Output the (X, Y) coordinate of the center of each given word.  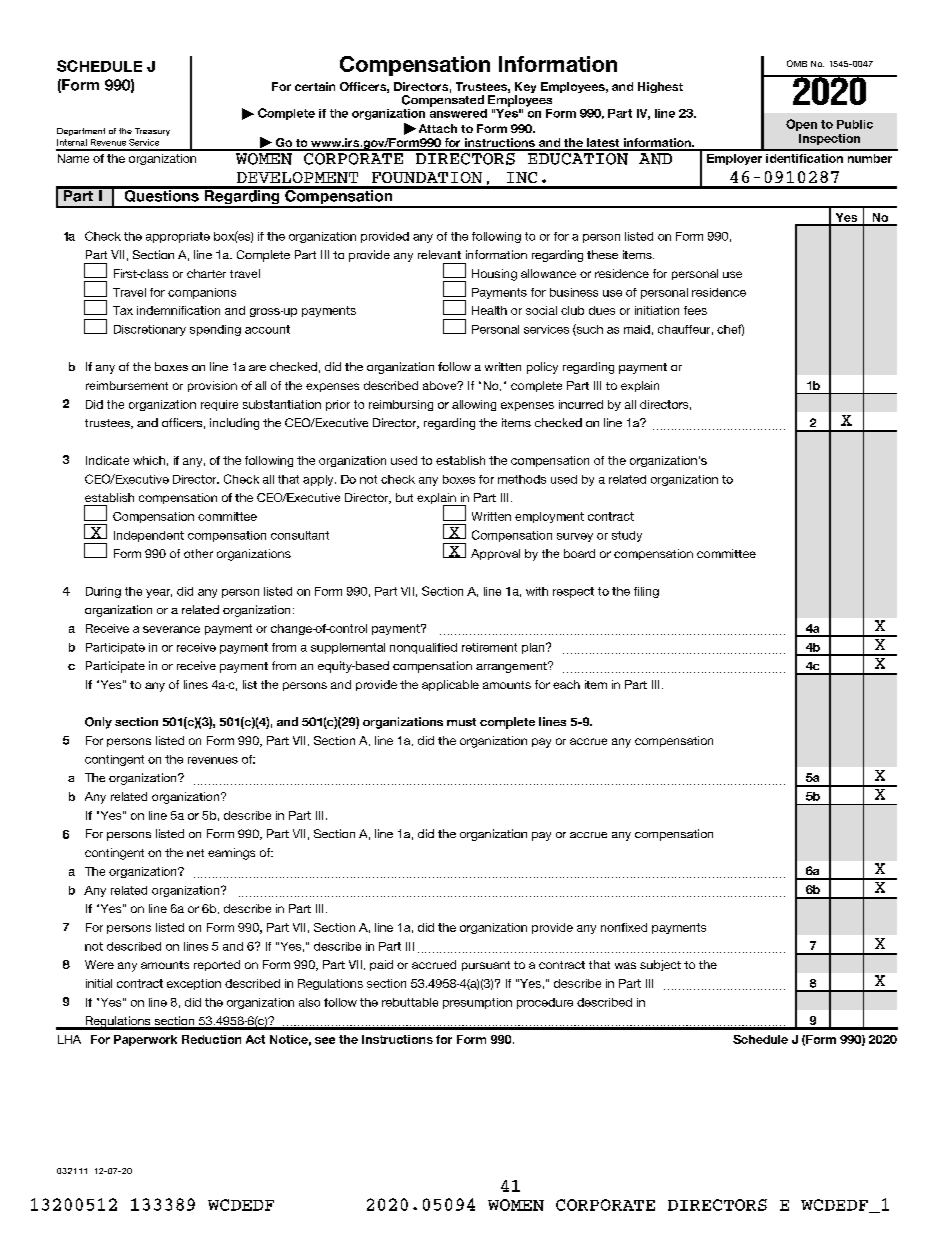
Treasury (152, 132)
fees (695, 310)
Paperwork (145, 1040)
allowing (474, 405)
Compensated (443, 101)
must (461, 722)
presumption (477, 1003)
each (566, 684)
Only (98, 723)
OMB (797, 63)
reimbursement (127, 385)
